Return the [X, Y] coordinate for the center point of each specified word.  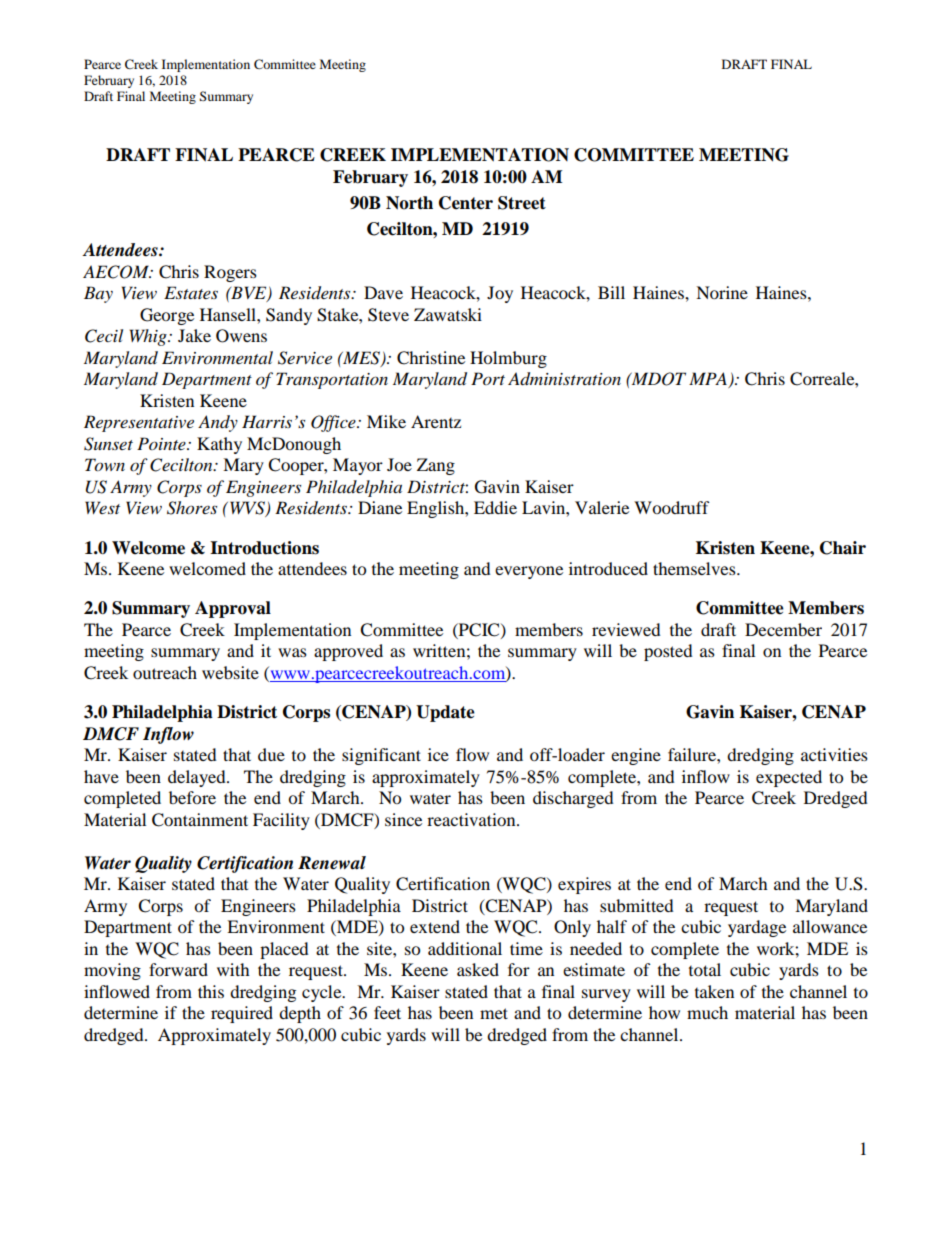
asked [478, 969]
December [783, 629]
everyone [529, 572]
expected [789, 778]
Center [466, 203]
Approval [233, 609]
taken [714, 991]
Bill [611, 292]
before [192, 797]
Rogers [230, 273]
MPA [709, 380]
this [211, 991]
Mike [386, 421]
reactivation [472, 819]
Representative [139, 423]
